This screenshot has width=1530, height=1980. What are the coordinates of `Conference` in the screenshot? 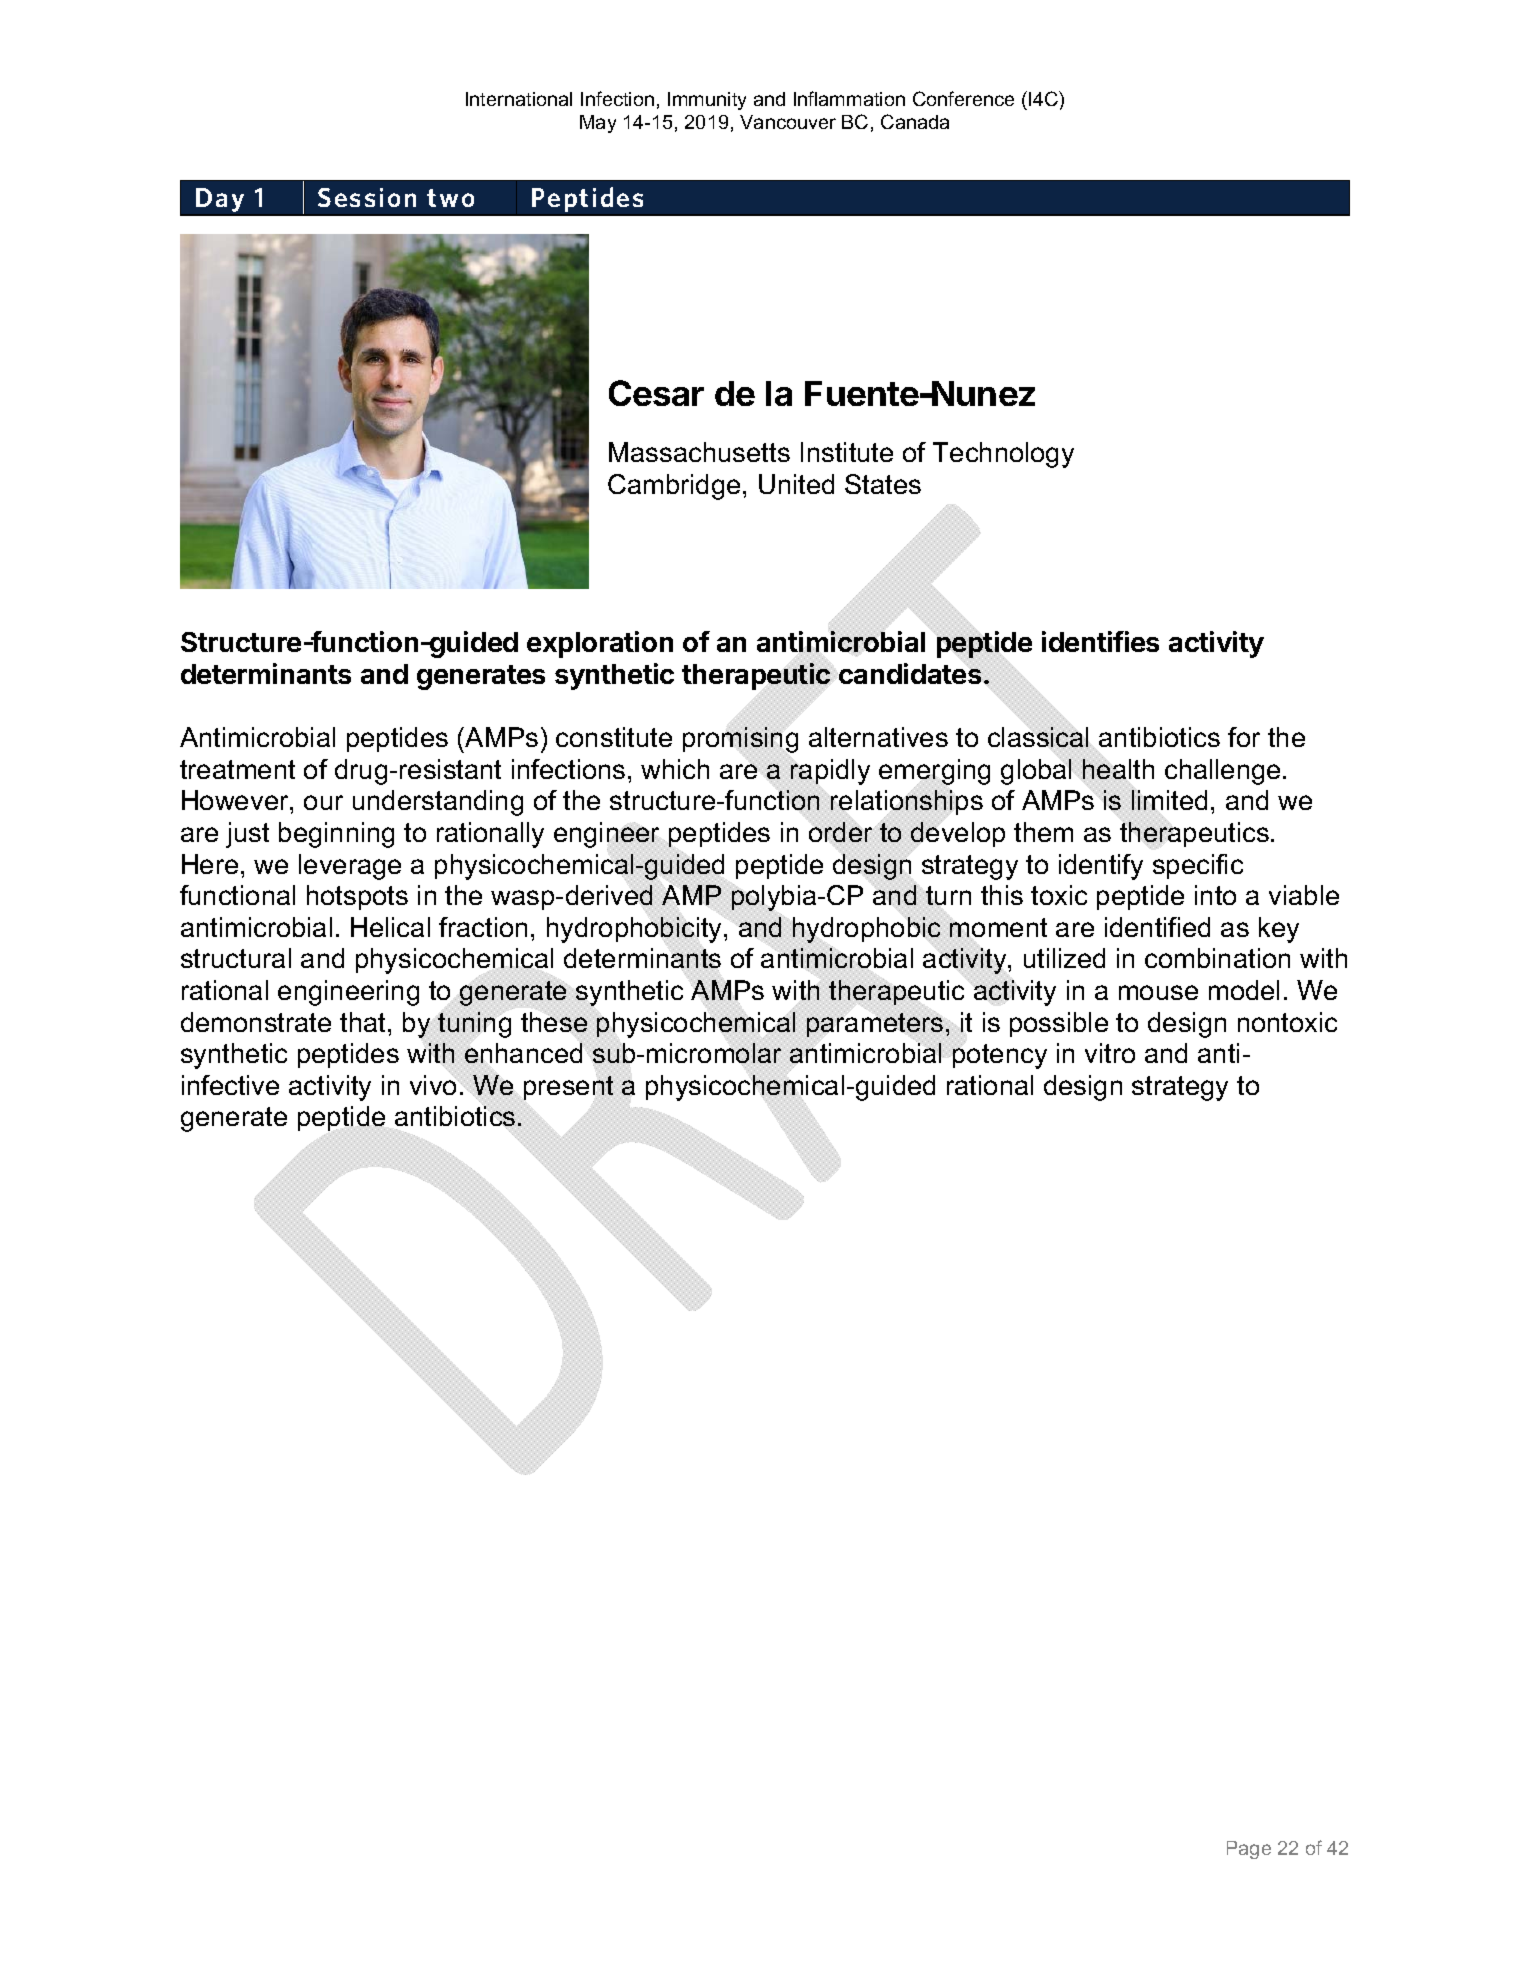 It's located at (963, 98).
